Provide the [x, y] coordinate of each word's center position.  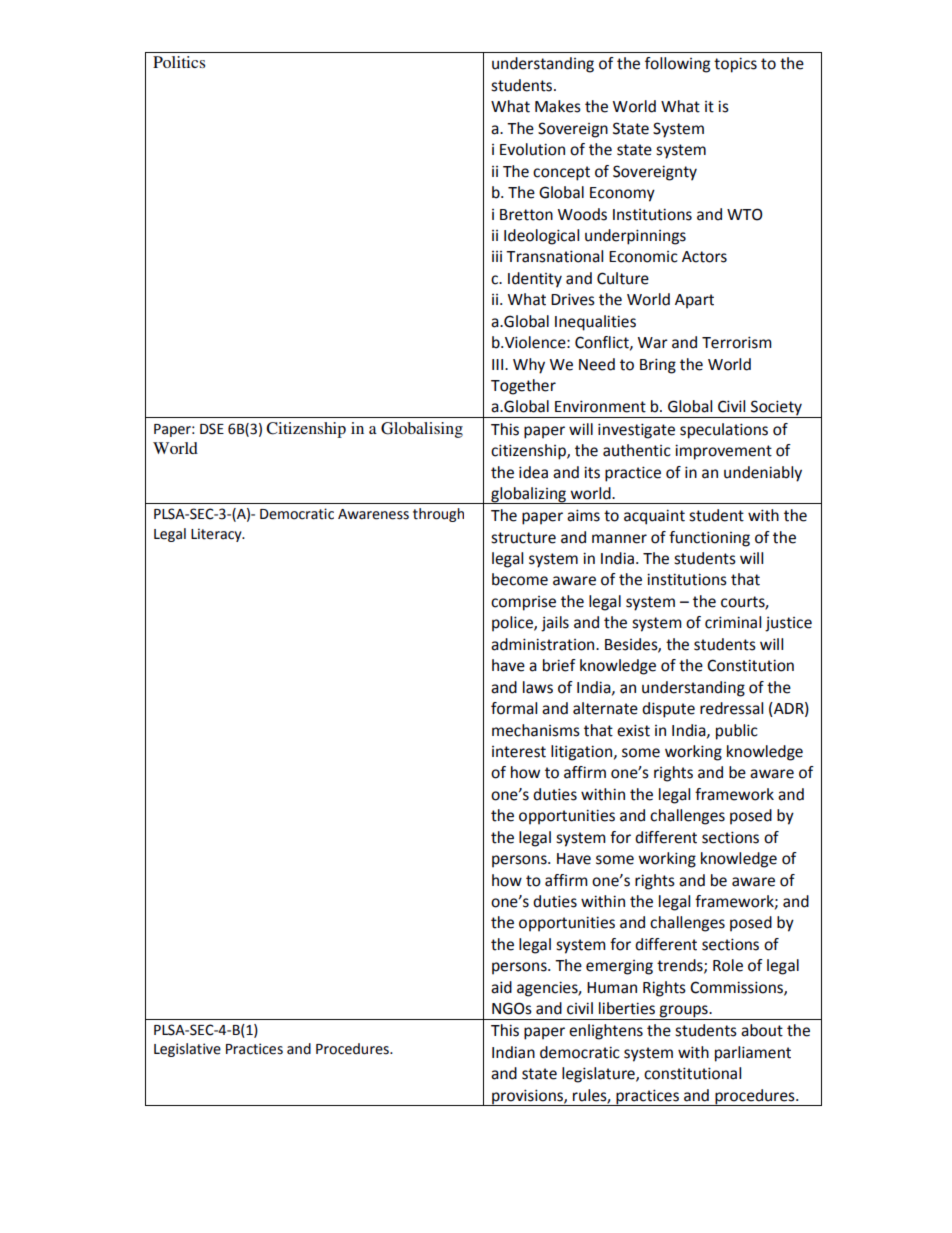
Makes [558, 106]
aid [501, 987]
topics [735, 65]
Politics [179, 62]
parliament [753, 1054]
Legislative [187, 1050]
